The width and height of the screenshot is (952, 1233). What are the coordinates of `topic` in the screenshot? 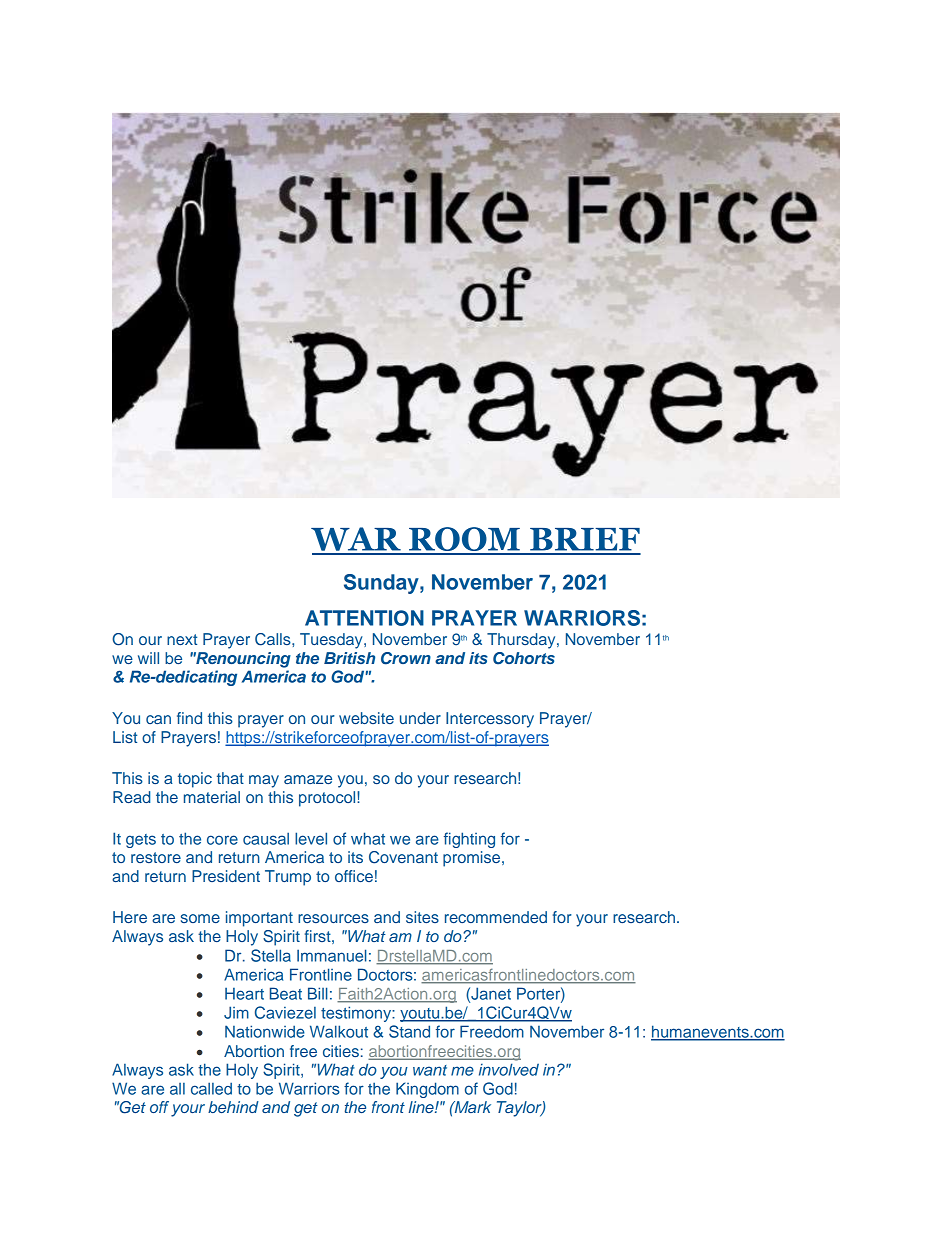 It's located at (195, 780).
